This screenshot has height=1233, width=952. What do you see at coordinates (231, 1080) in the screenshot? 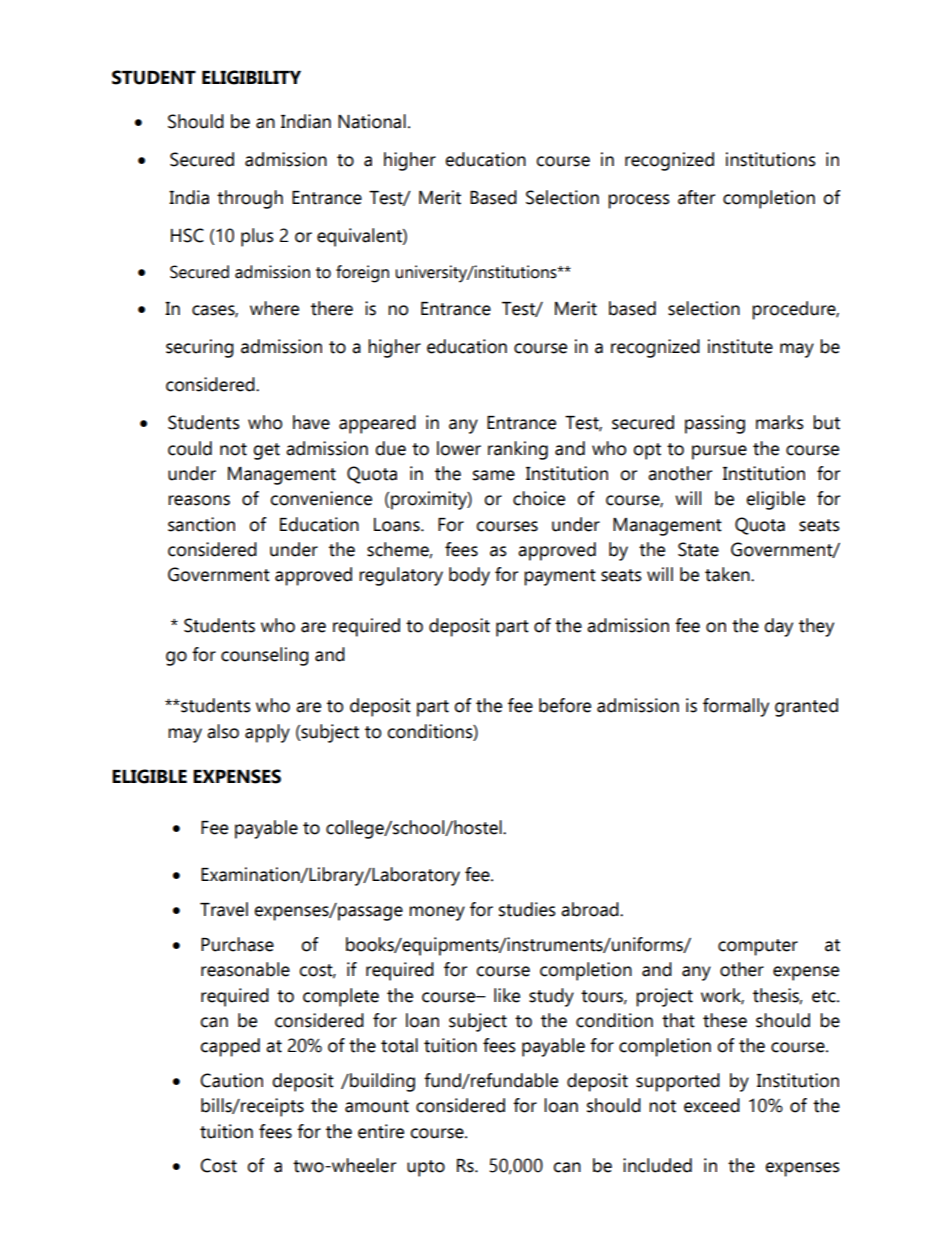
I see `Caution` at bounding box center [231, 1080].
